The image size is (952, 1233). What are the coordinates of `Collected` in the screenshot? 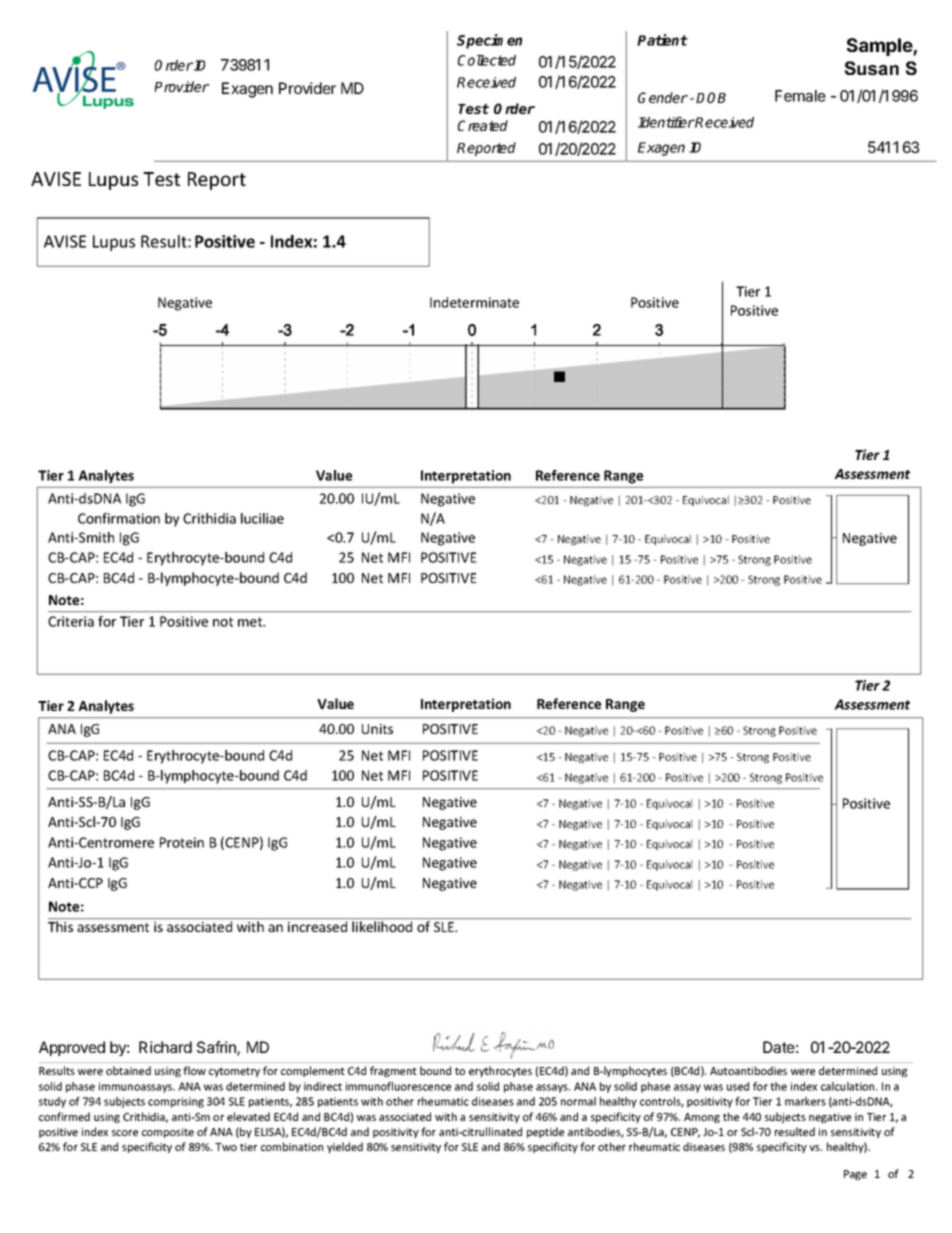 It's located at (487, 60).
